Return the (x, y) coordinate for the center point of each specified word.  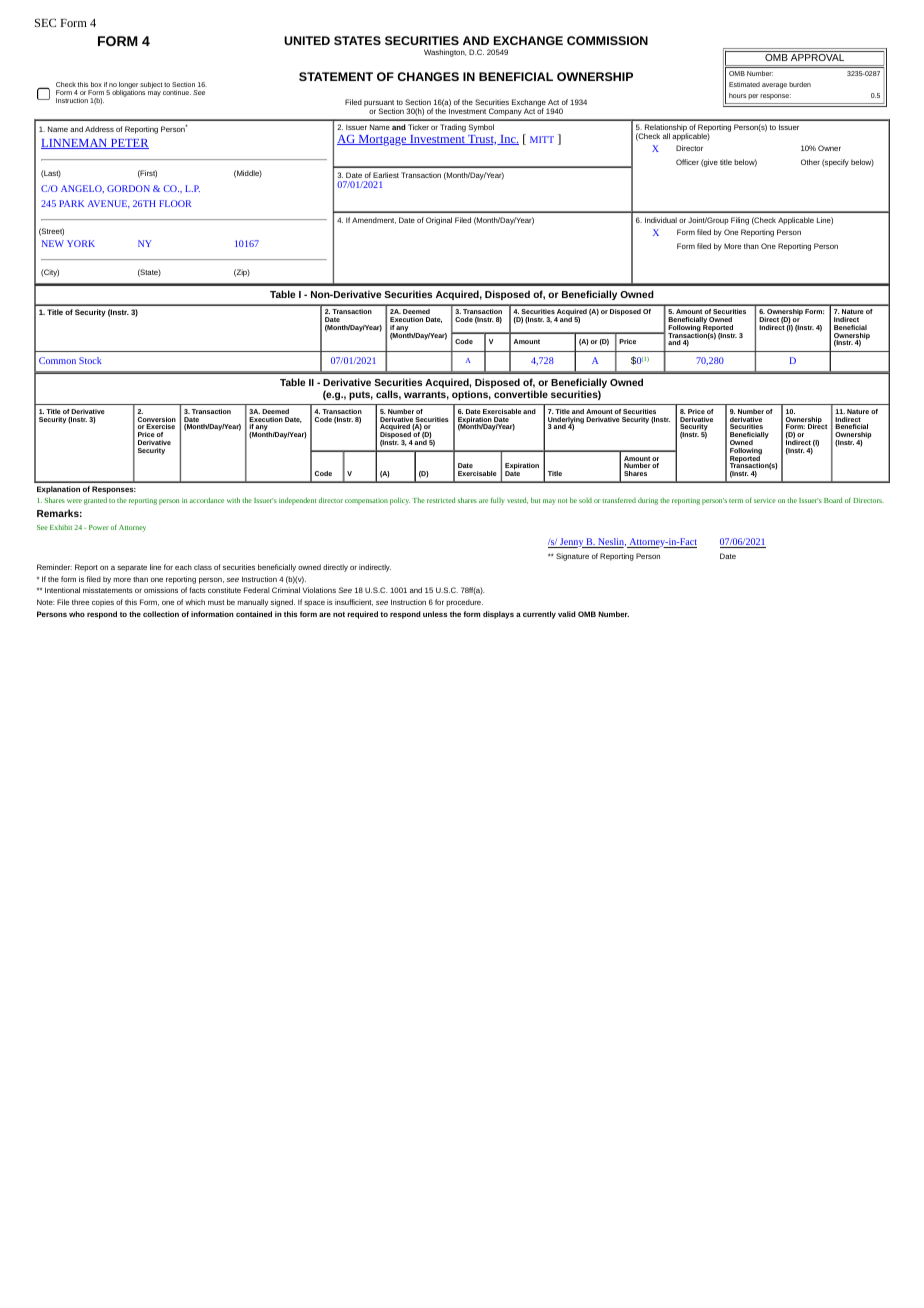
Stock (90, 360)
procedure (464, 603)
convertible (521, 394)
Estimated (744, 84)
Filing (740, 221)
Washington (445, 53)
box (96, 84)
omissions (161, 590)
